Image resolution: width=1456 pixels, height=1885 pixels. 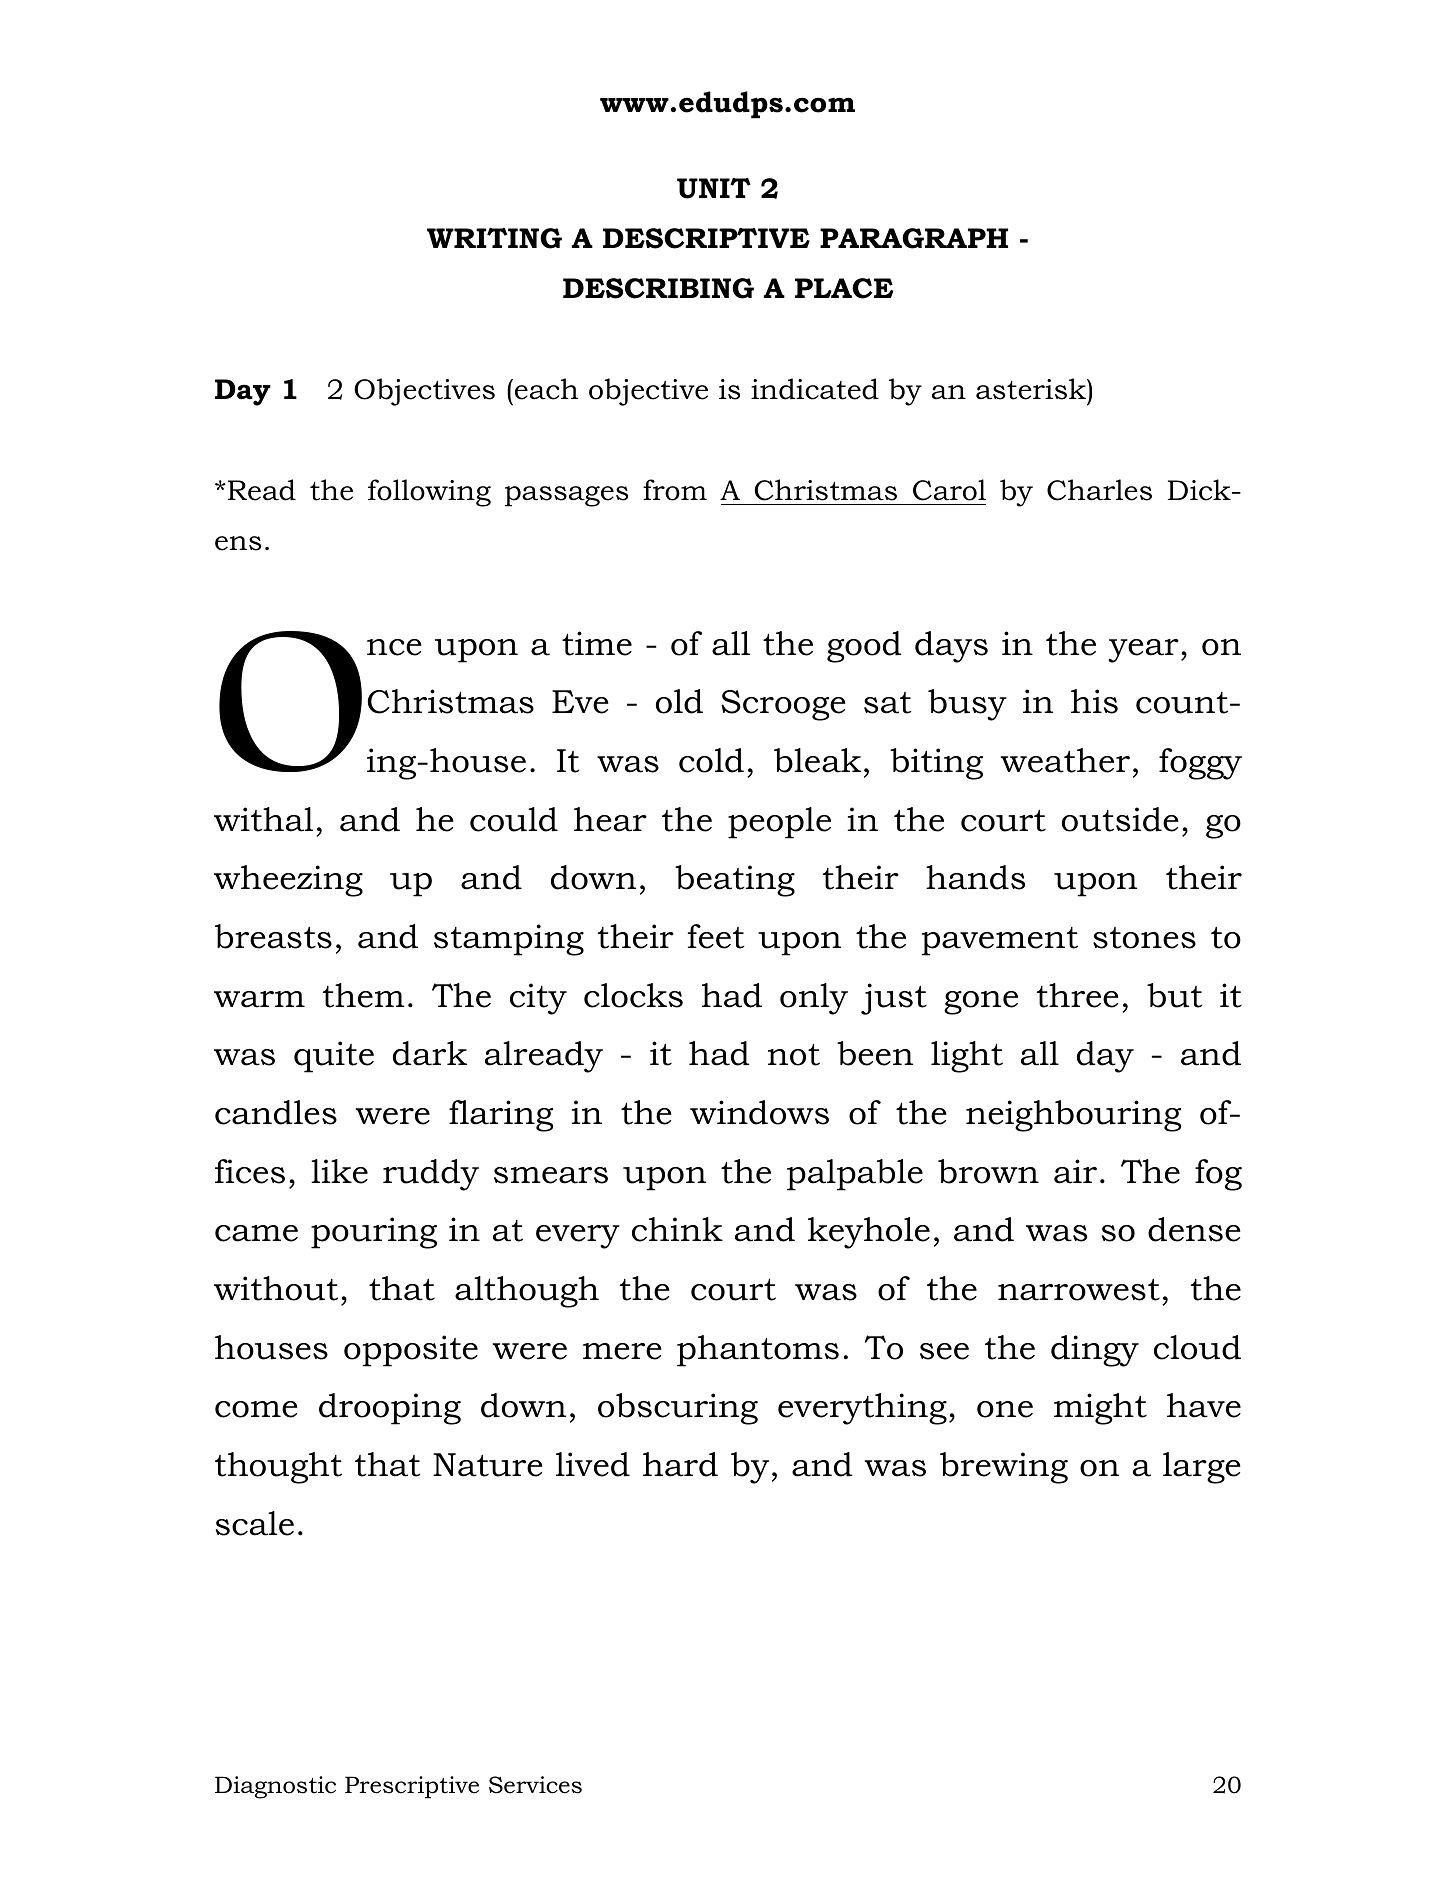 I want to click on dingy, so click(x=1095, y=1351).
